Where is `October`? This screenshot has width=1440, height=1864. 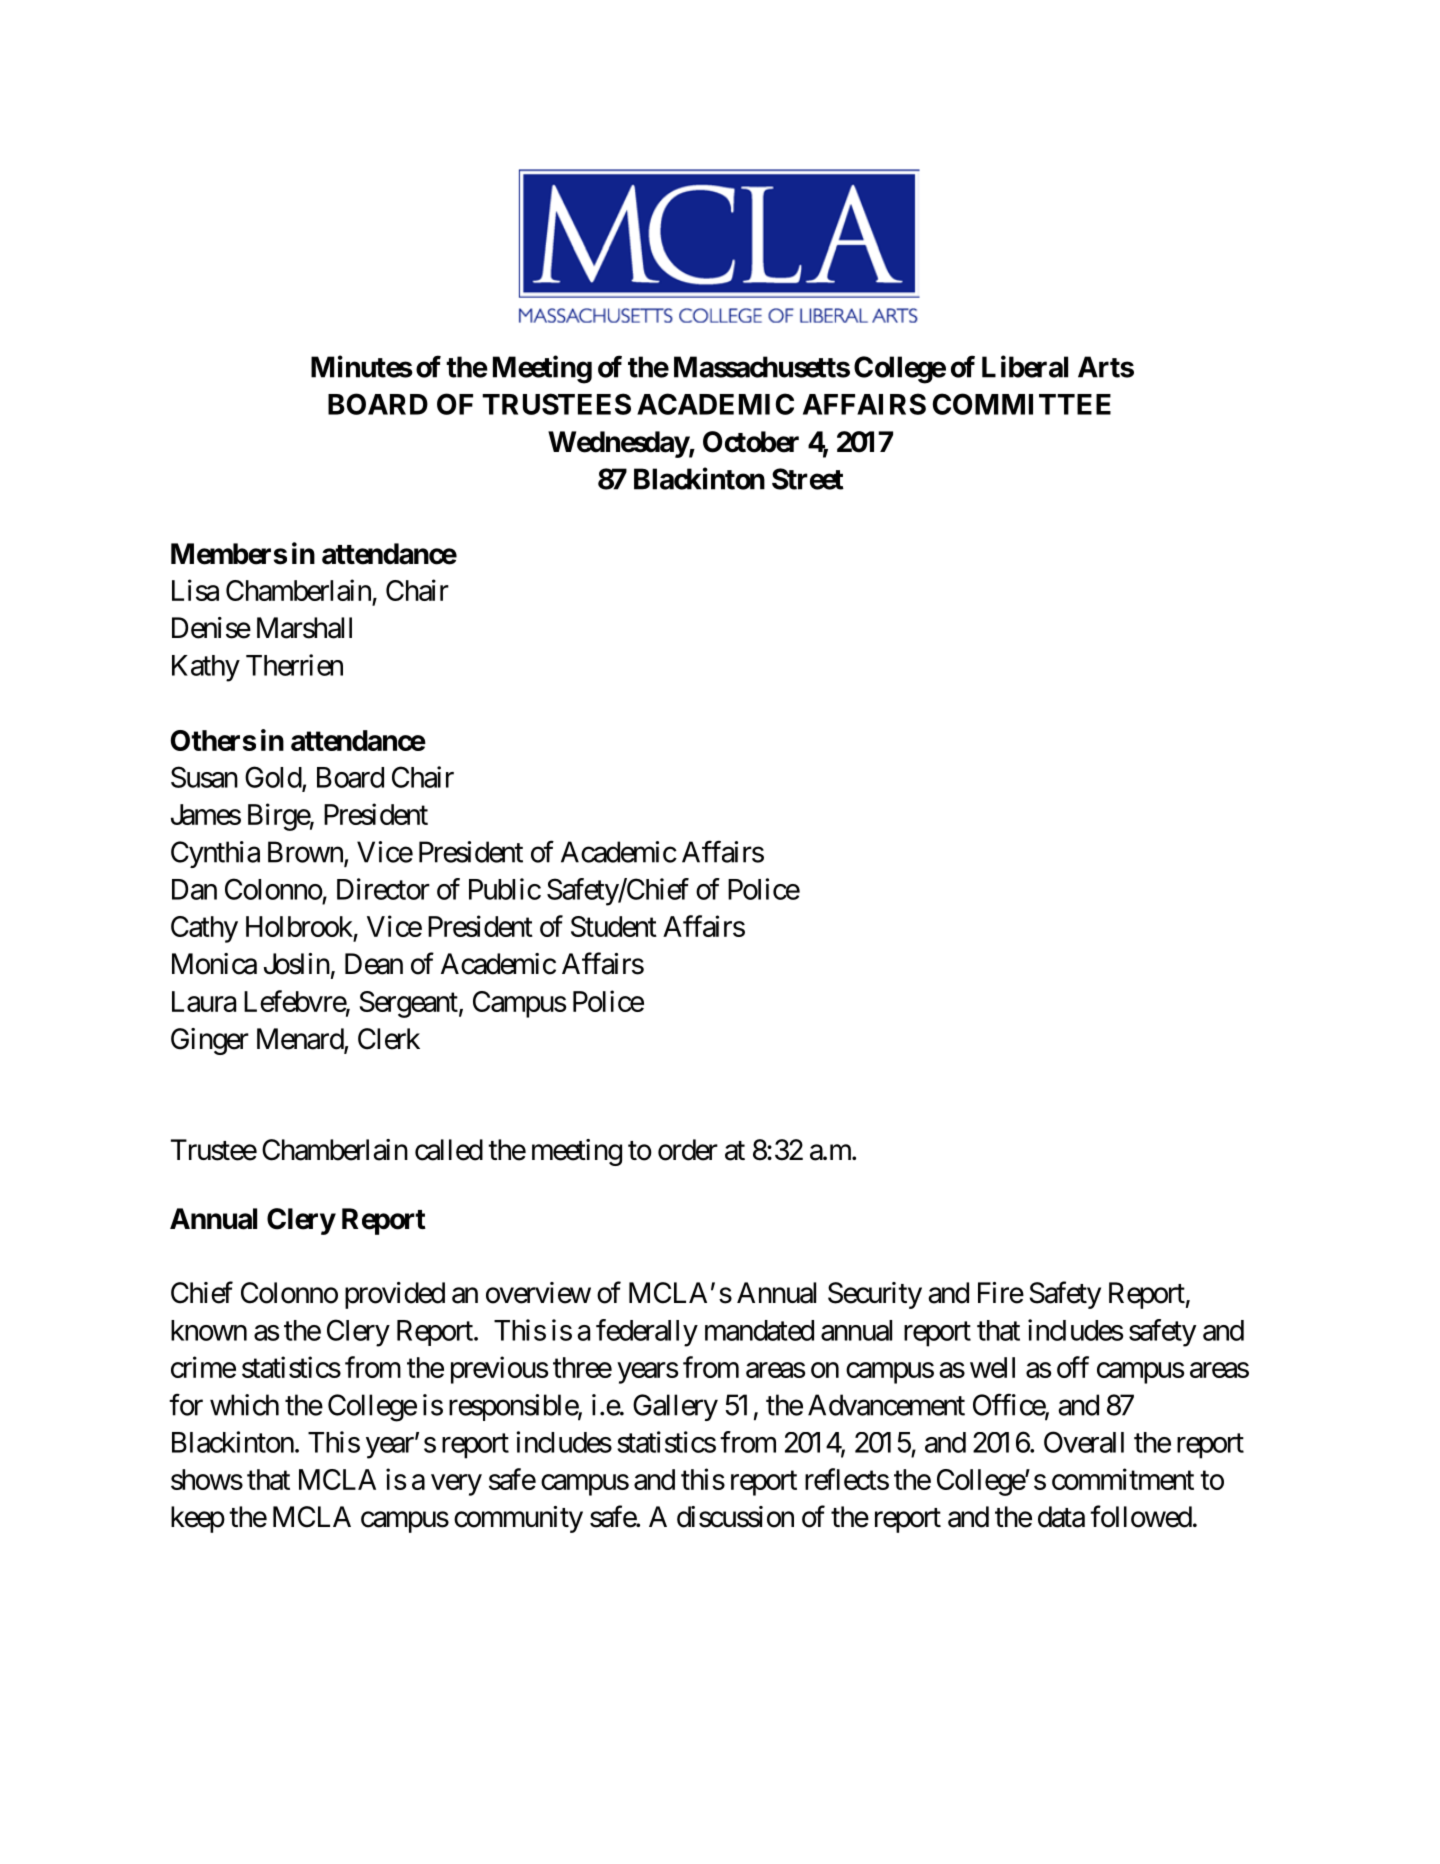 October is located at coordinates (751, 442).
